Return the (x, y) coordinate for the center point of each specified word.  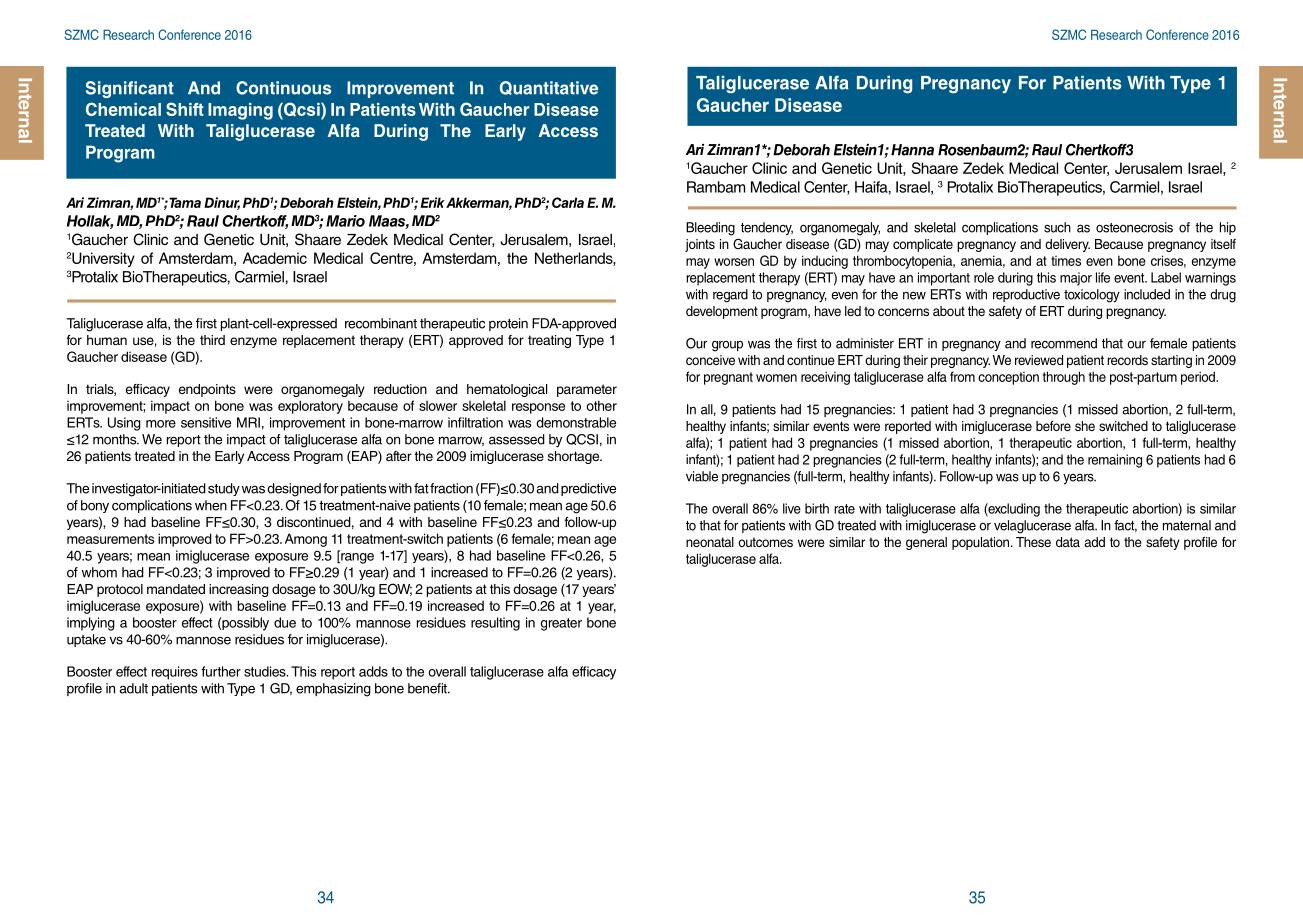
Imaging (240, 111)
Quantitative (549, 88)
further (221, 671)
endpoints (207, 390)
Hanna (912, 150)
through (1064, 378)
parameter (587, 390)
